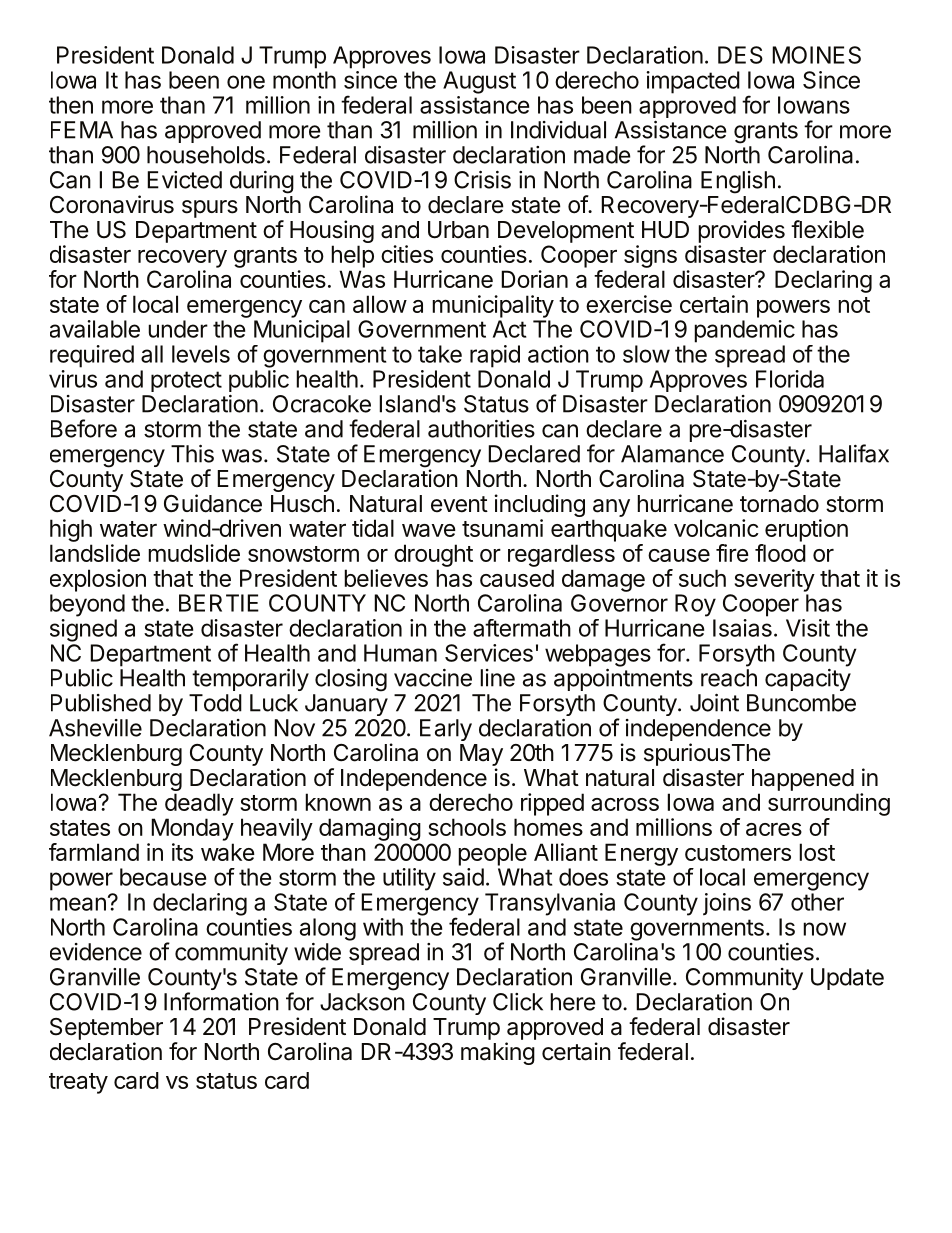 This screenshot has width=952, height=1233. Describe the element at coordinates (790, 379) in the screenshot. I see `Florida` at that location.
